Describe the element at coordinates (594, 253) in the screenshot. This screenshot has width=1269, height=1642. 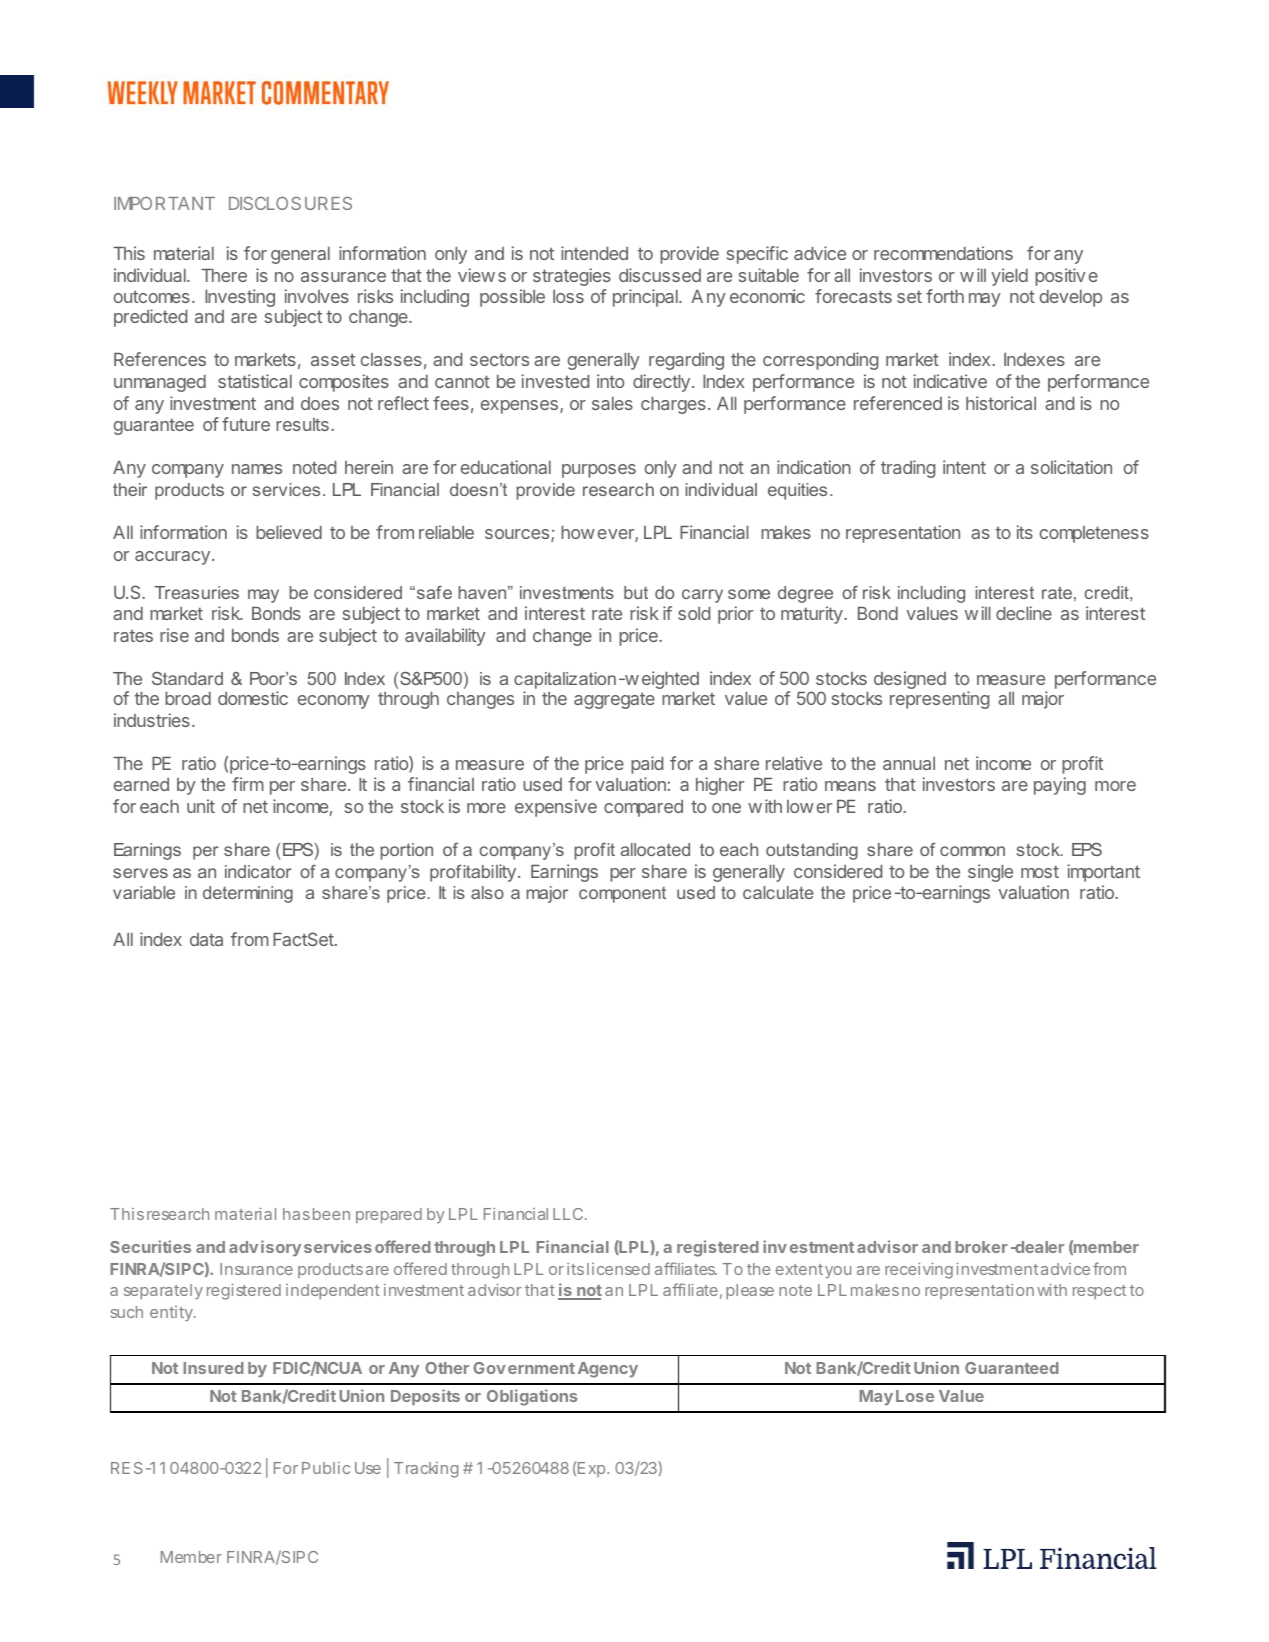
I see `intended` at that location.
